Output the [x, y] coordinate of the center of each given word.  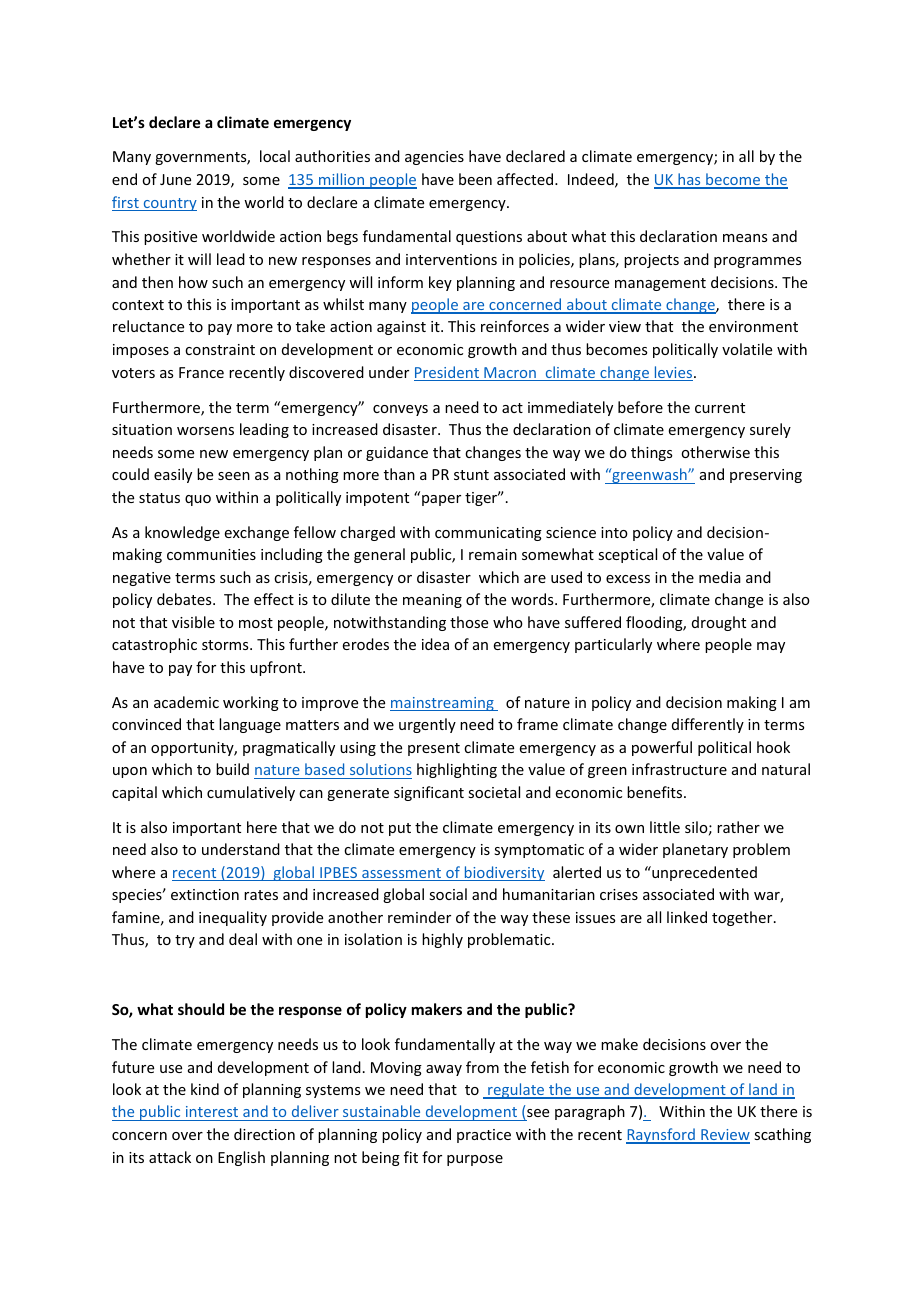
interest [212, 1113]
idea [435, 644]
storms [226, 645]
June [175, 179]
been [475, 179]
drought [719, 623]
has [689, 180]
